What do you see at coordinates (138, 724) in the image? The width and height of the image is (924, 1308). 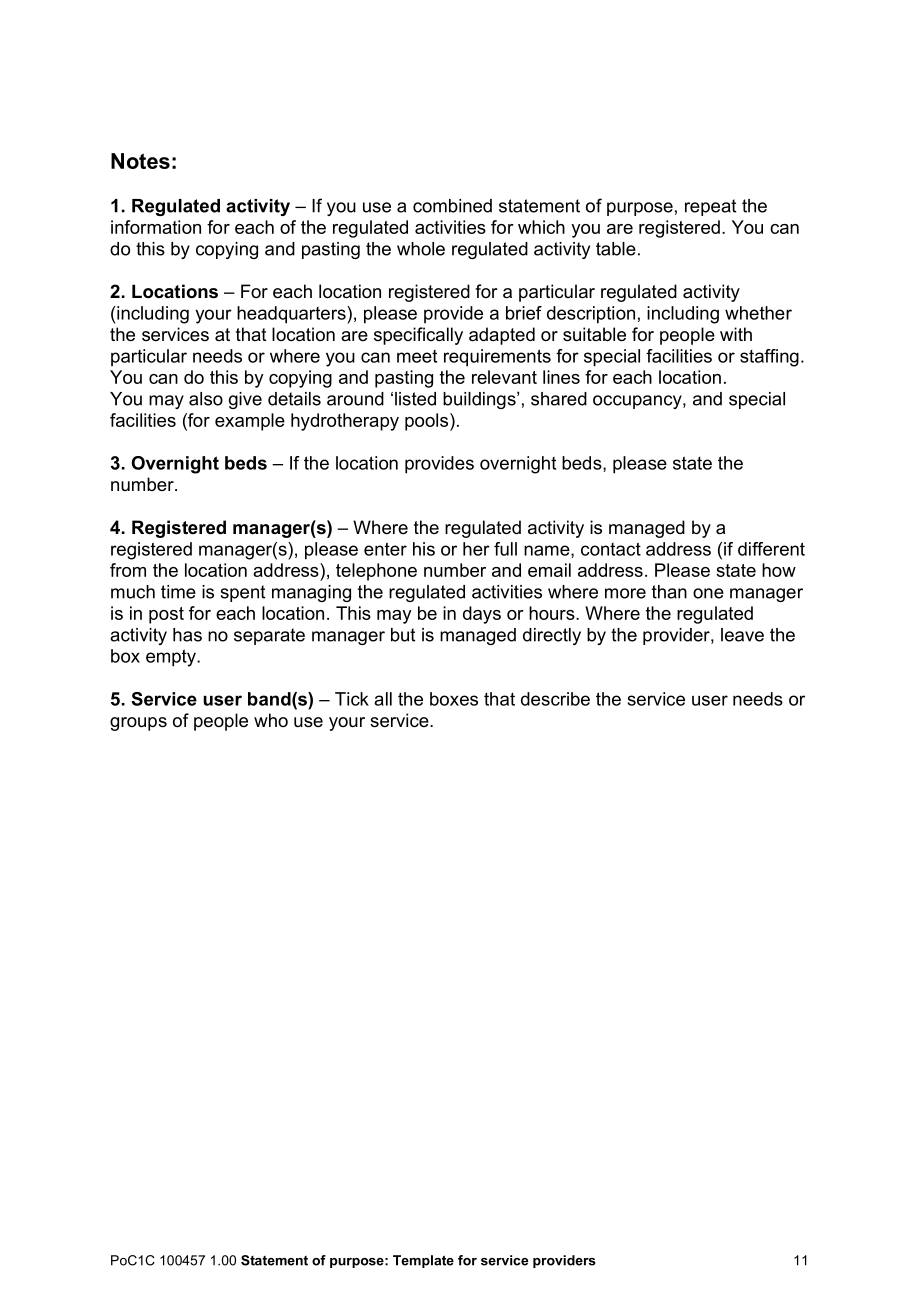 I see `groups` at bounding box center [138, 724].
